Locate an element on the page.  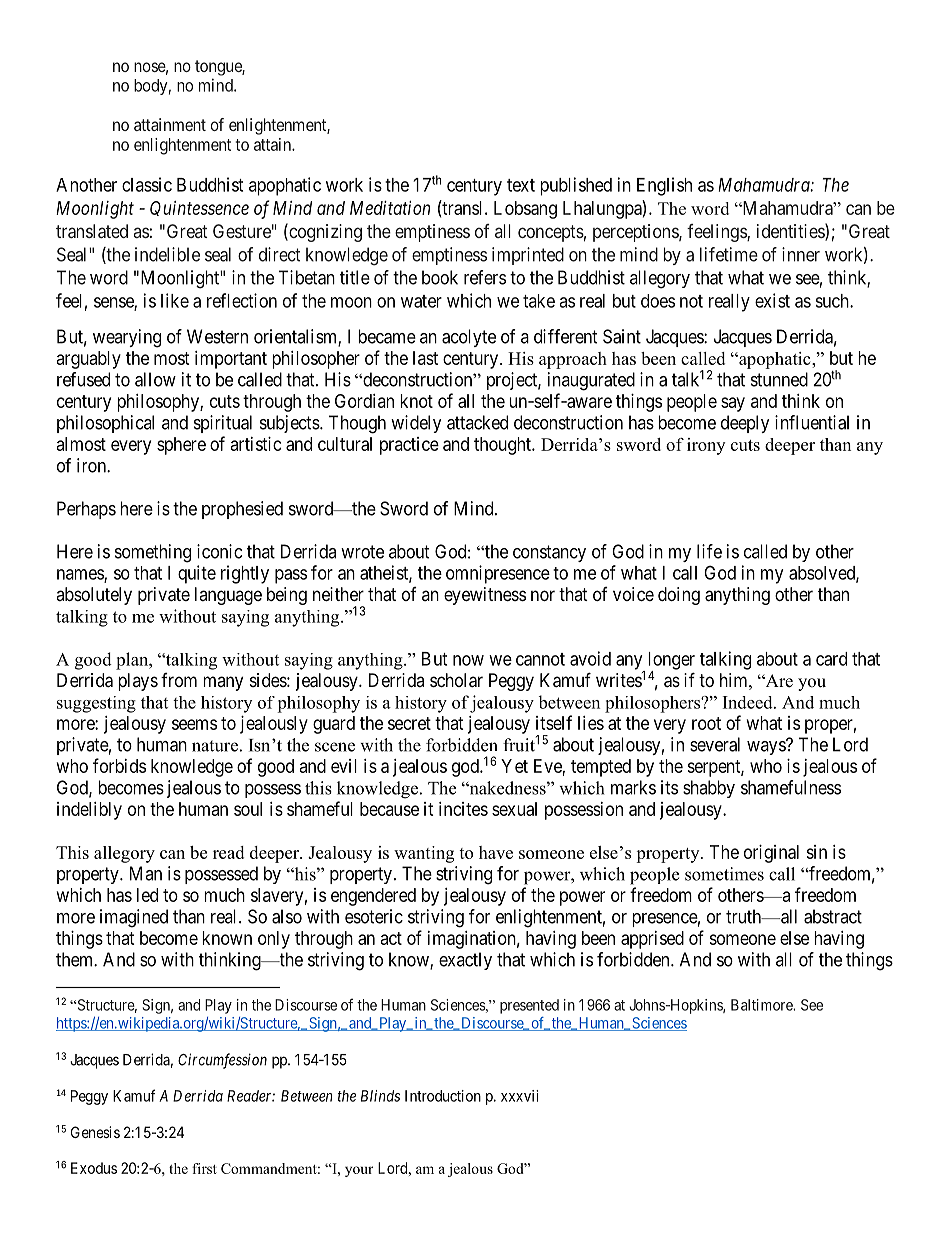
attacked is located at coordinates (477, 422).
